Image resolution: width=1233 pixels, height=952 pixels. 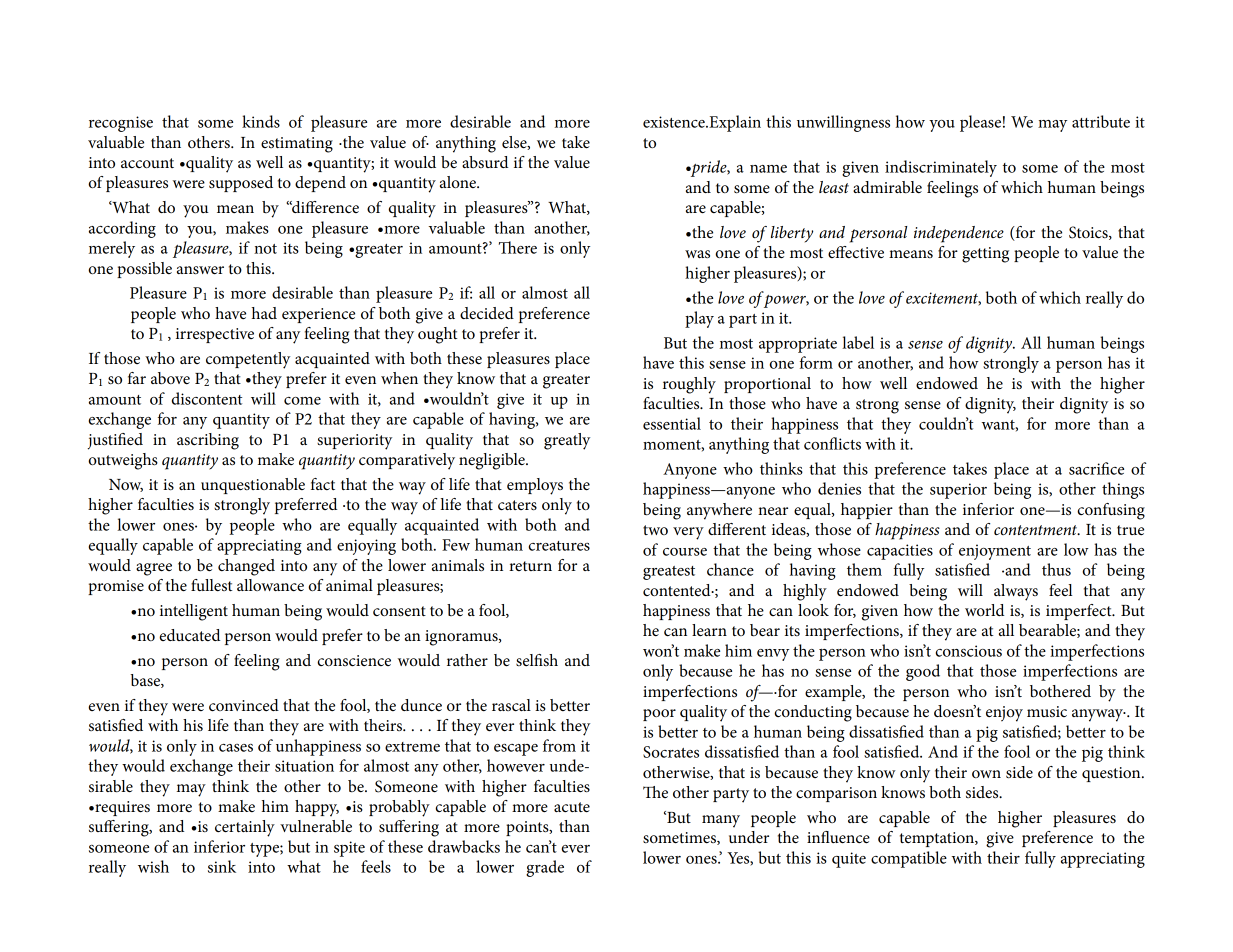 I want to click on indiscriminately, so click(x=941, y=168).
